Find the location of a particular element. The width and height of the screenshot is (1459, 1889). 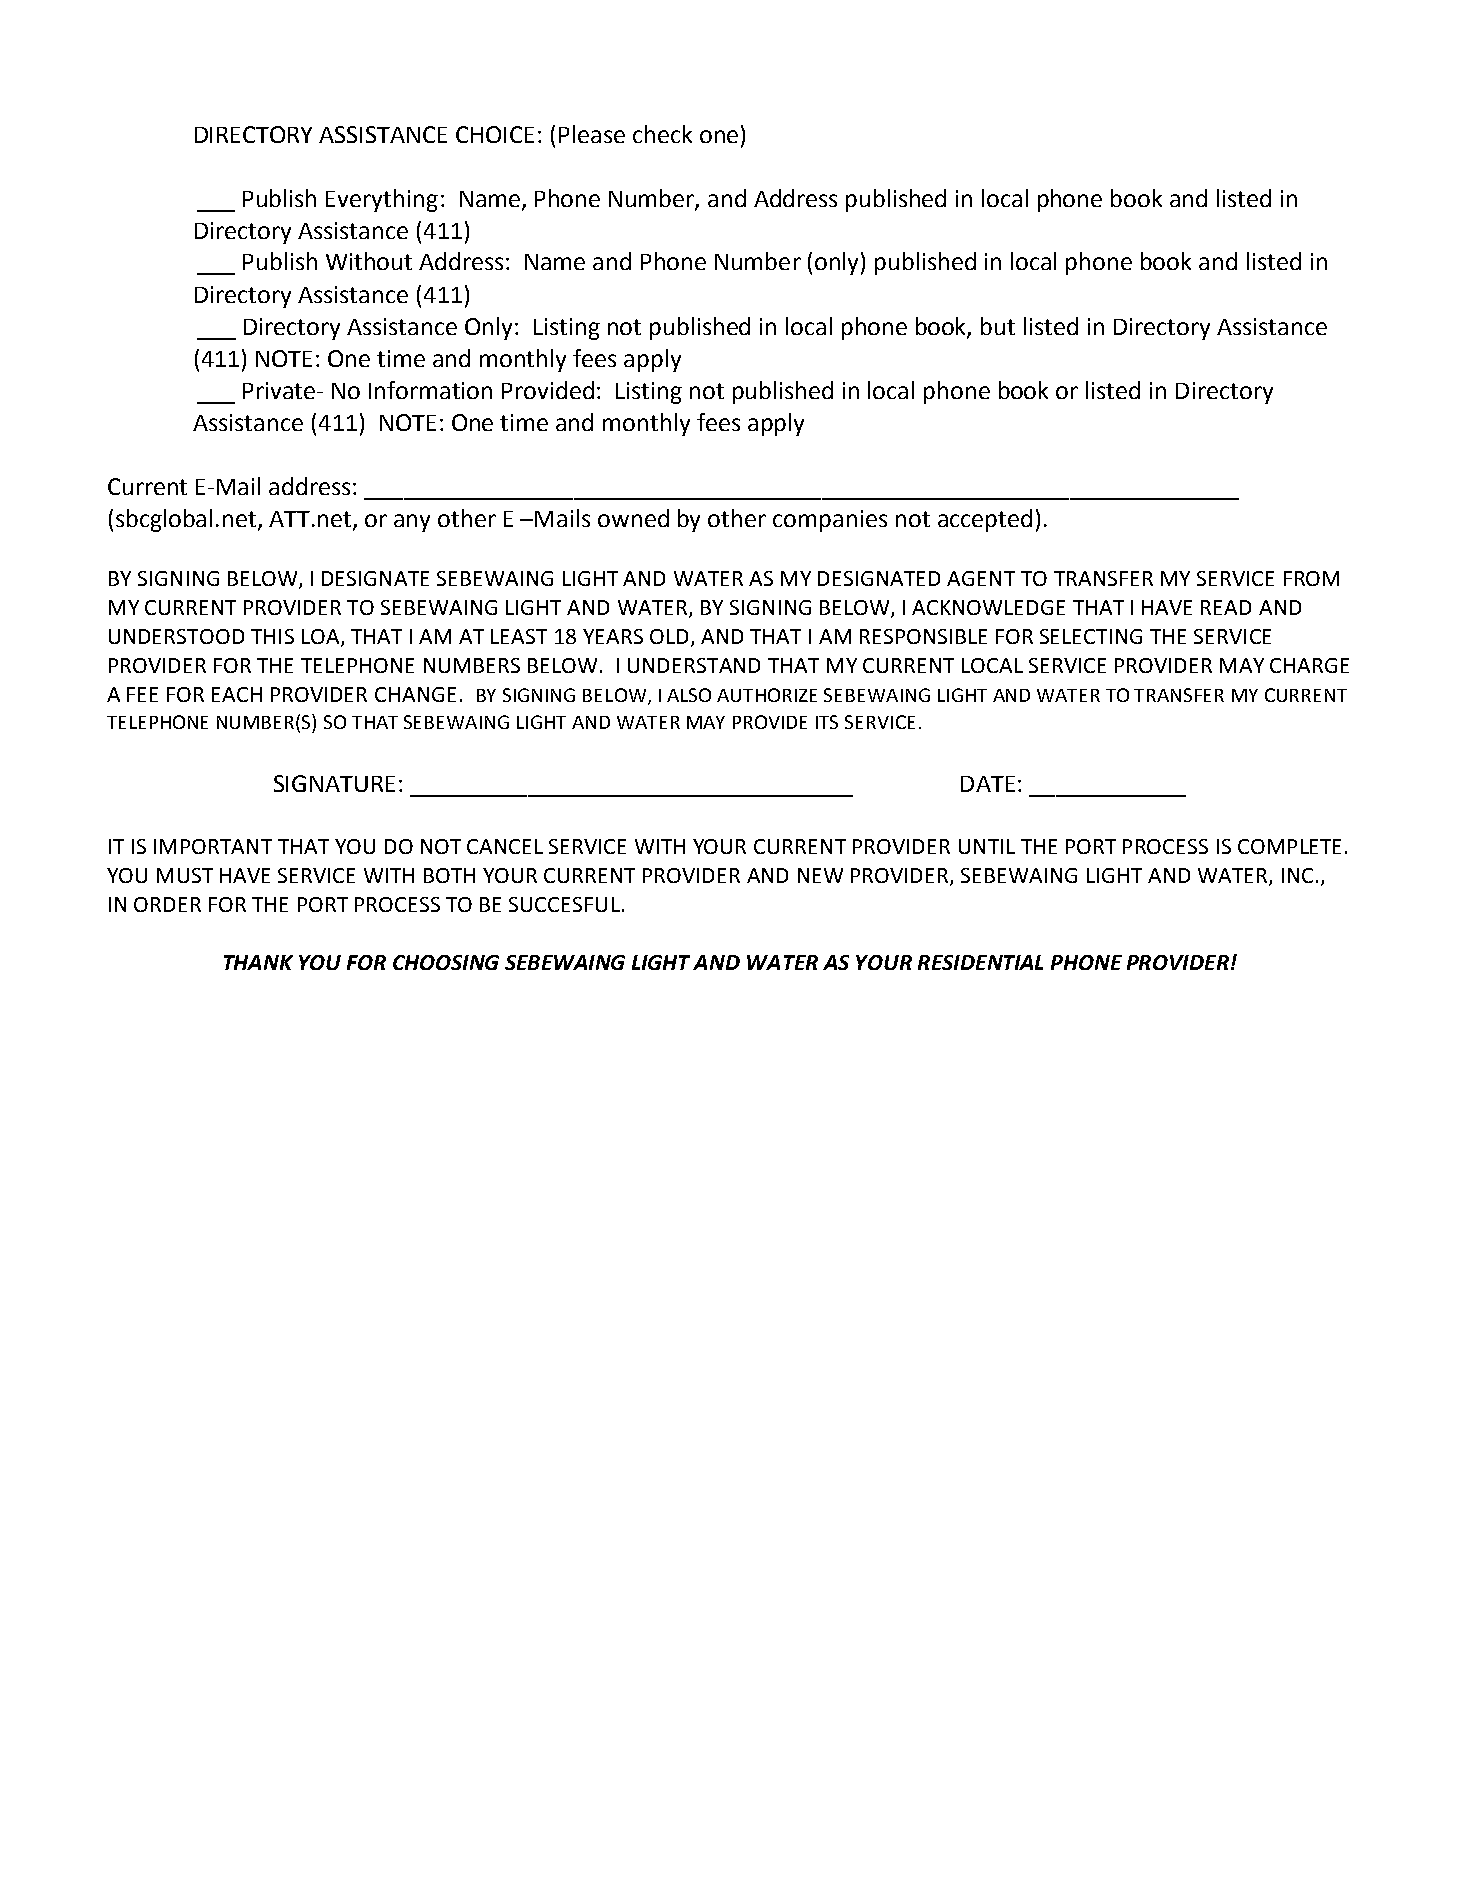

accepted is located at coordinates (985, 520).
